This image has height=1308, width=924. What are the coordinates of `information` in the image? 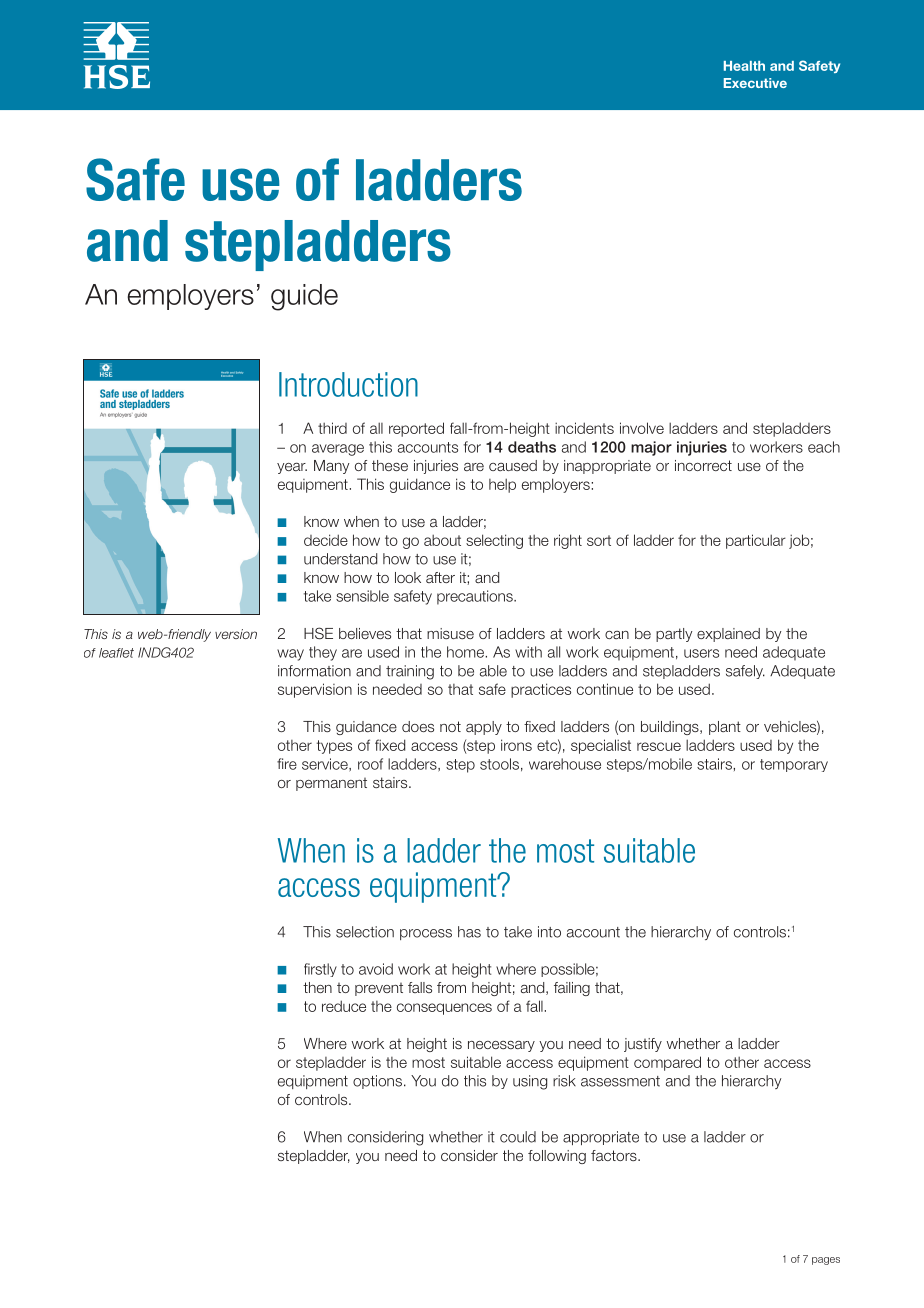 It's located at (314, 671).
